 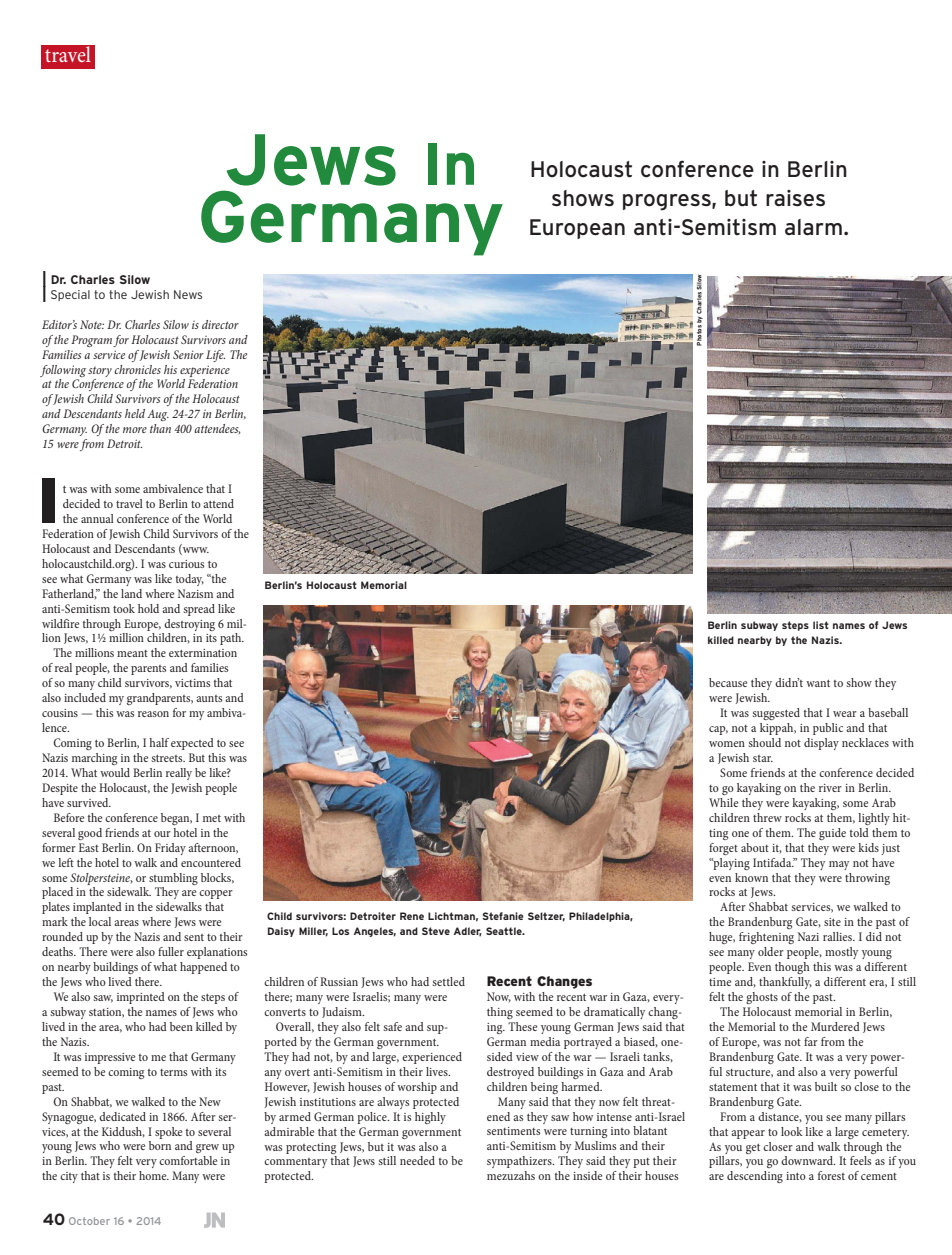 I want to click on News, so click(x=188, y=294).
